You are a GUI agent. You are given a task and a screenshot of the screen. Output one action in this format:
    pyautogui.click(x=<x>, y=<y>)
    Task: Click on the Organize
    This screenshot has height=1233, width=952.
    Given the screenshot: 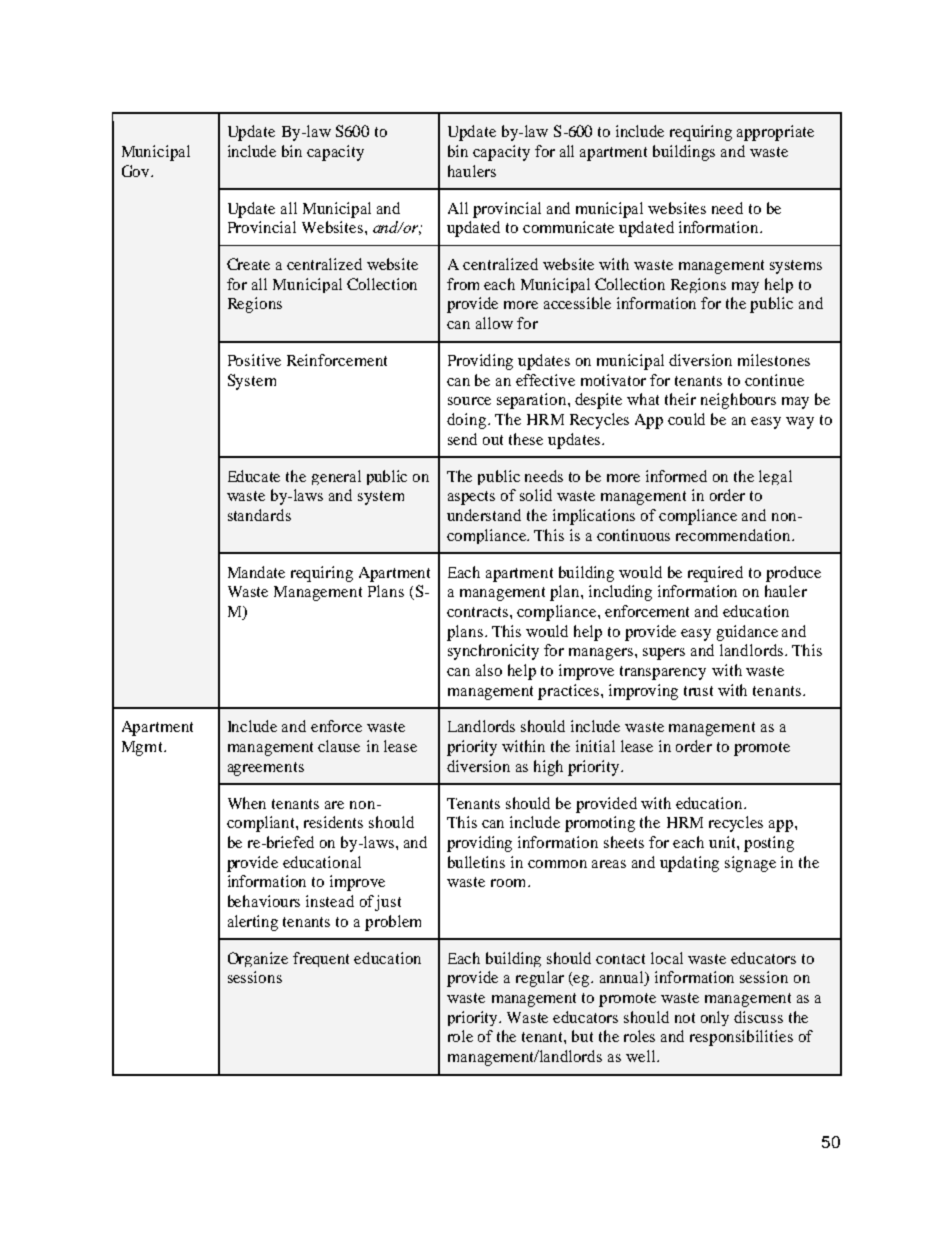 What is the action you would take?
    pyautogui.click(x=258, y=959)
